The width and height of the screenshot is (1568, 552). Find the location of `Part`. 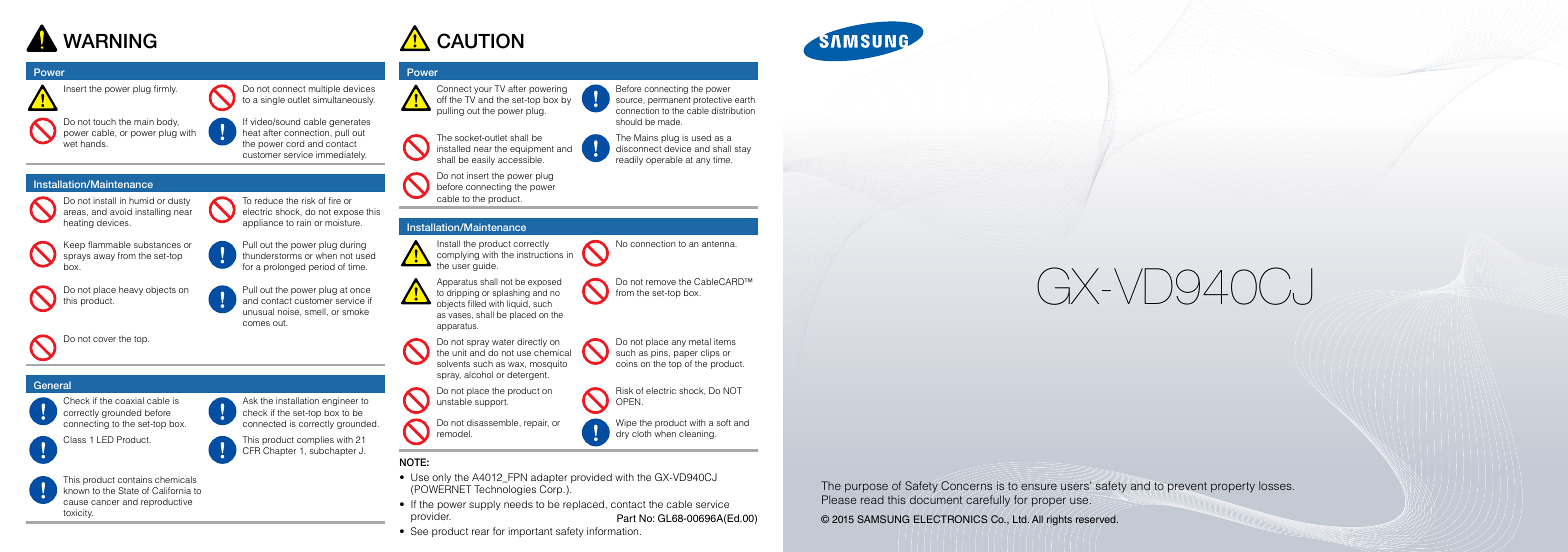

Part is located at coordinates (626, 518).
